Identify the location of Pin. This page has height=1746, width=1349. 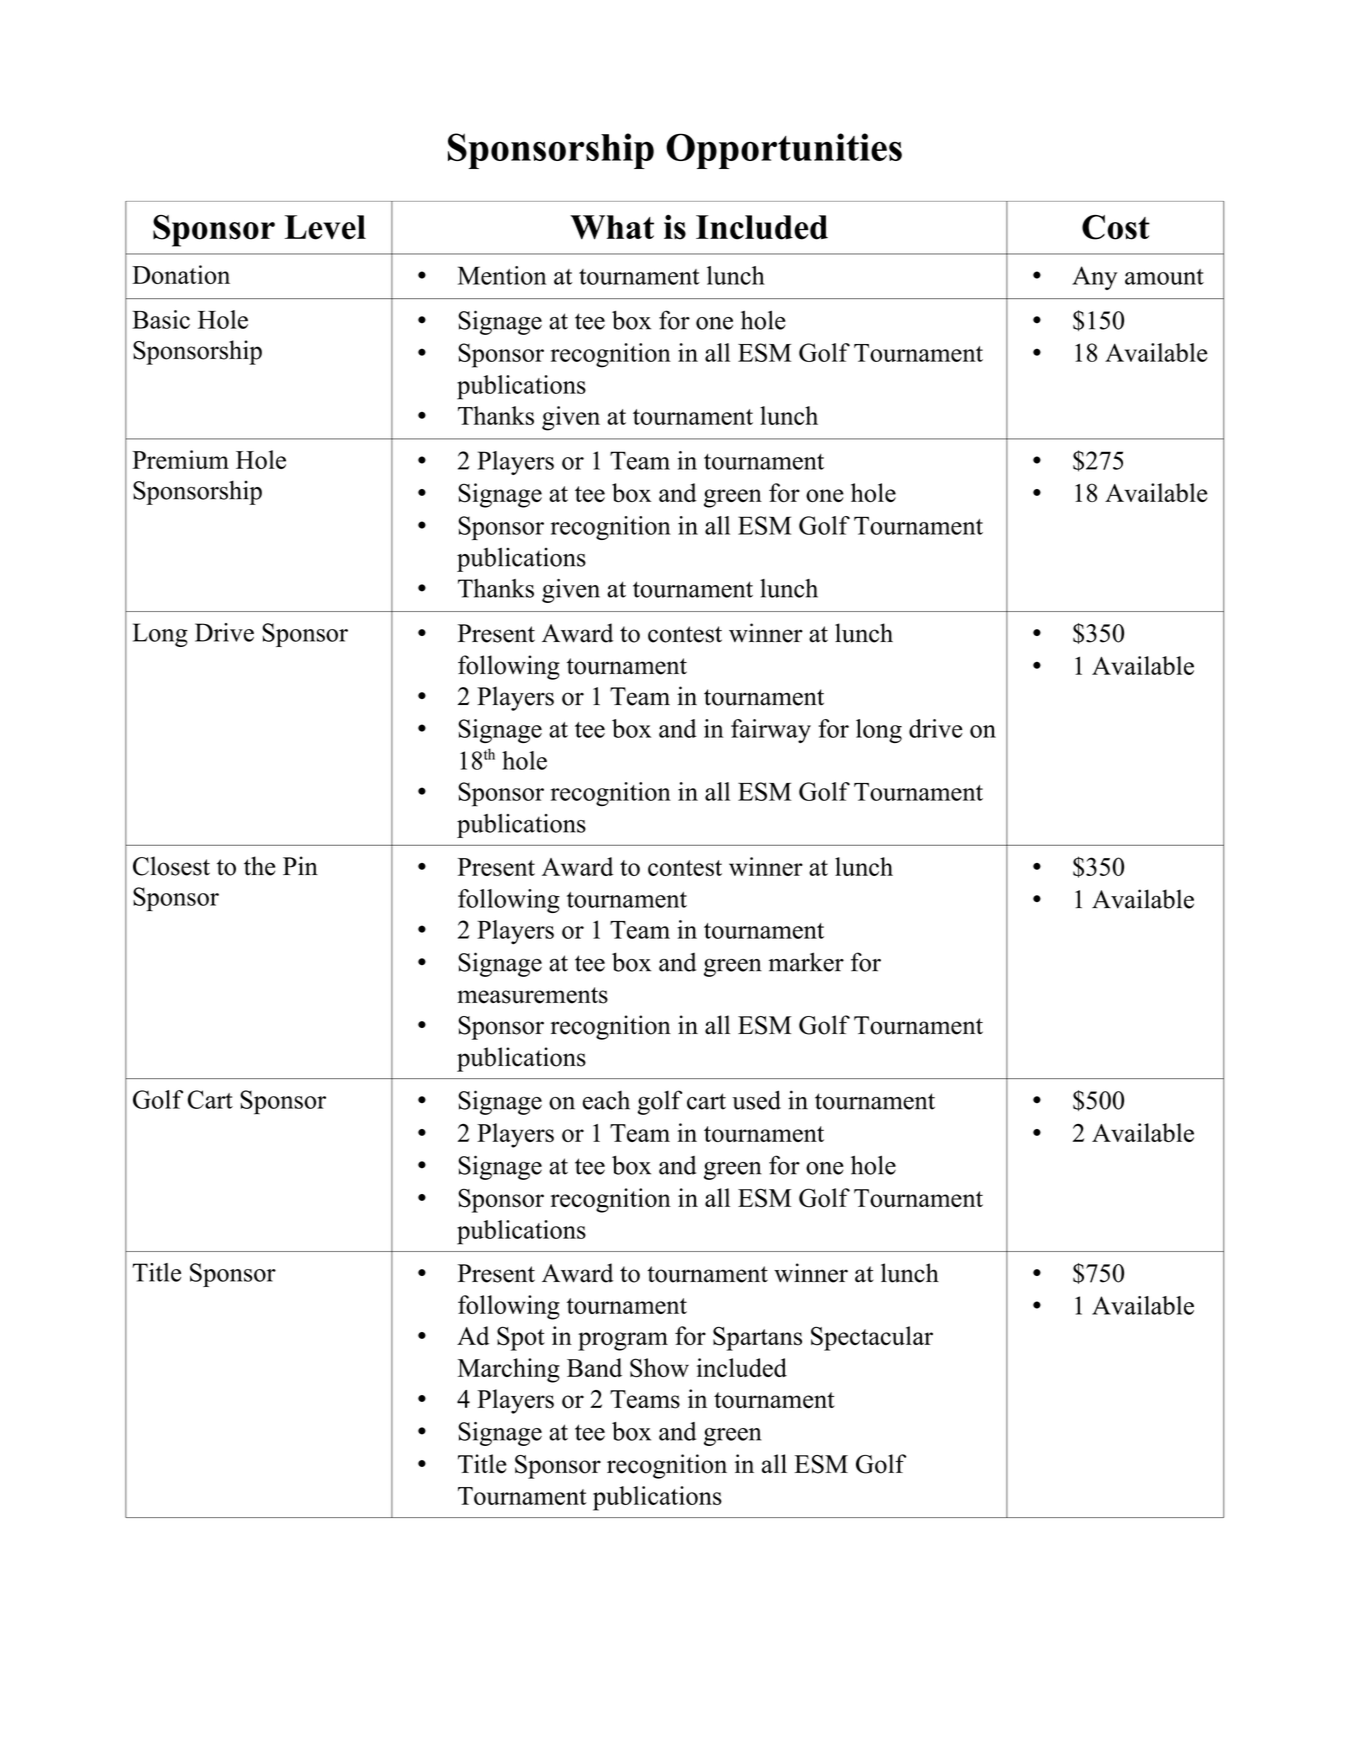
(300, 865).
